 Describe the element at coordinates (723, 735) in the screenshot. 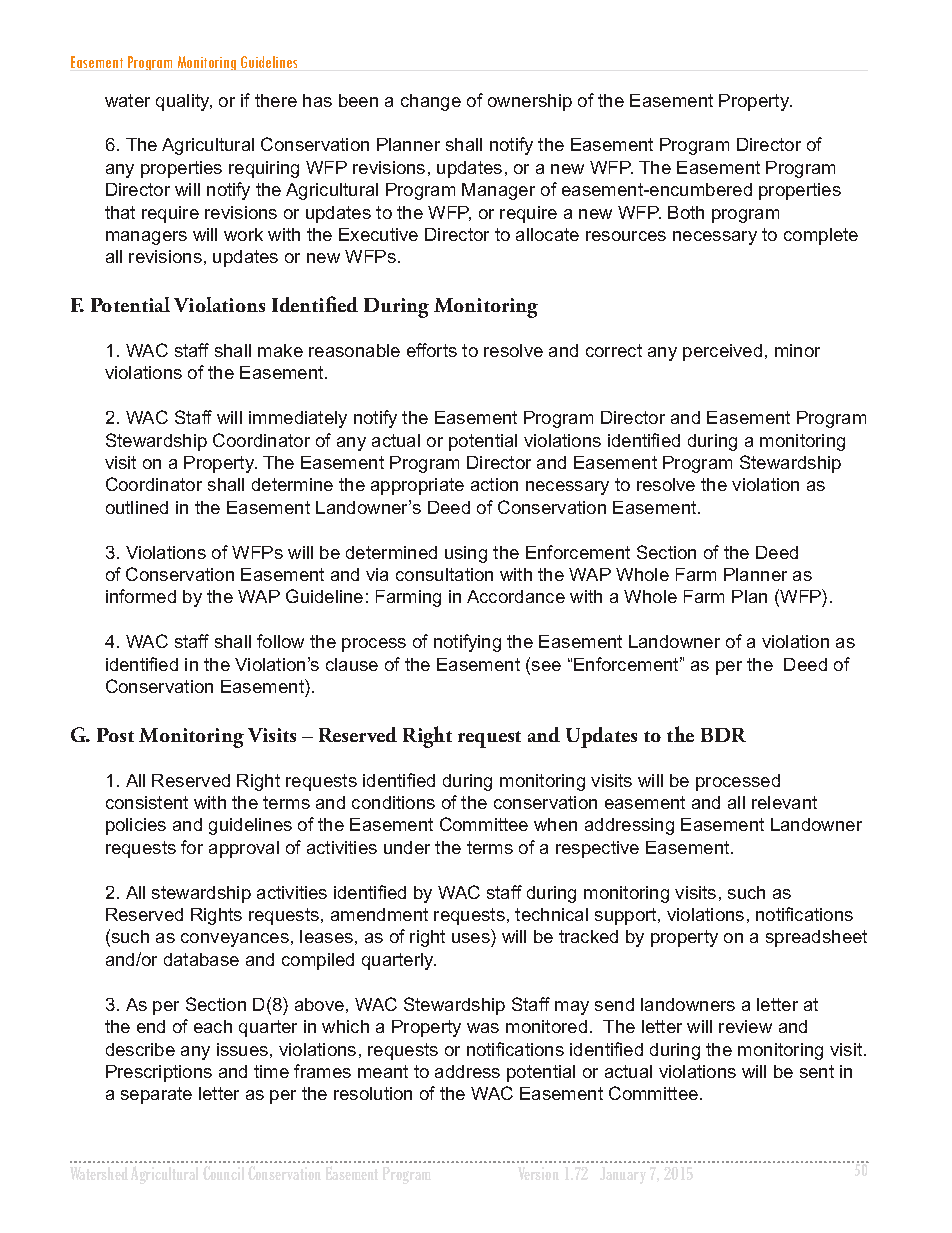

I see `BDR` at that location.
